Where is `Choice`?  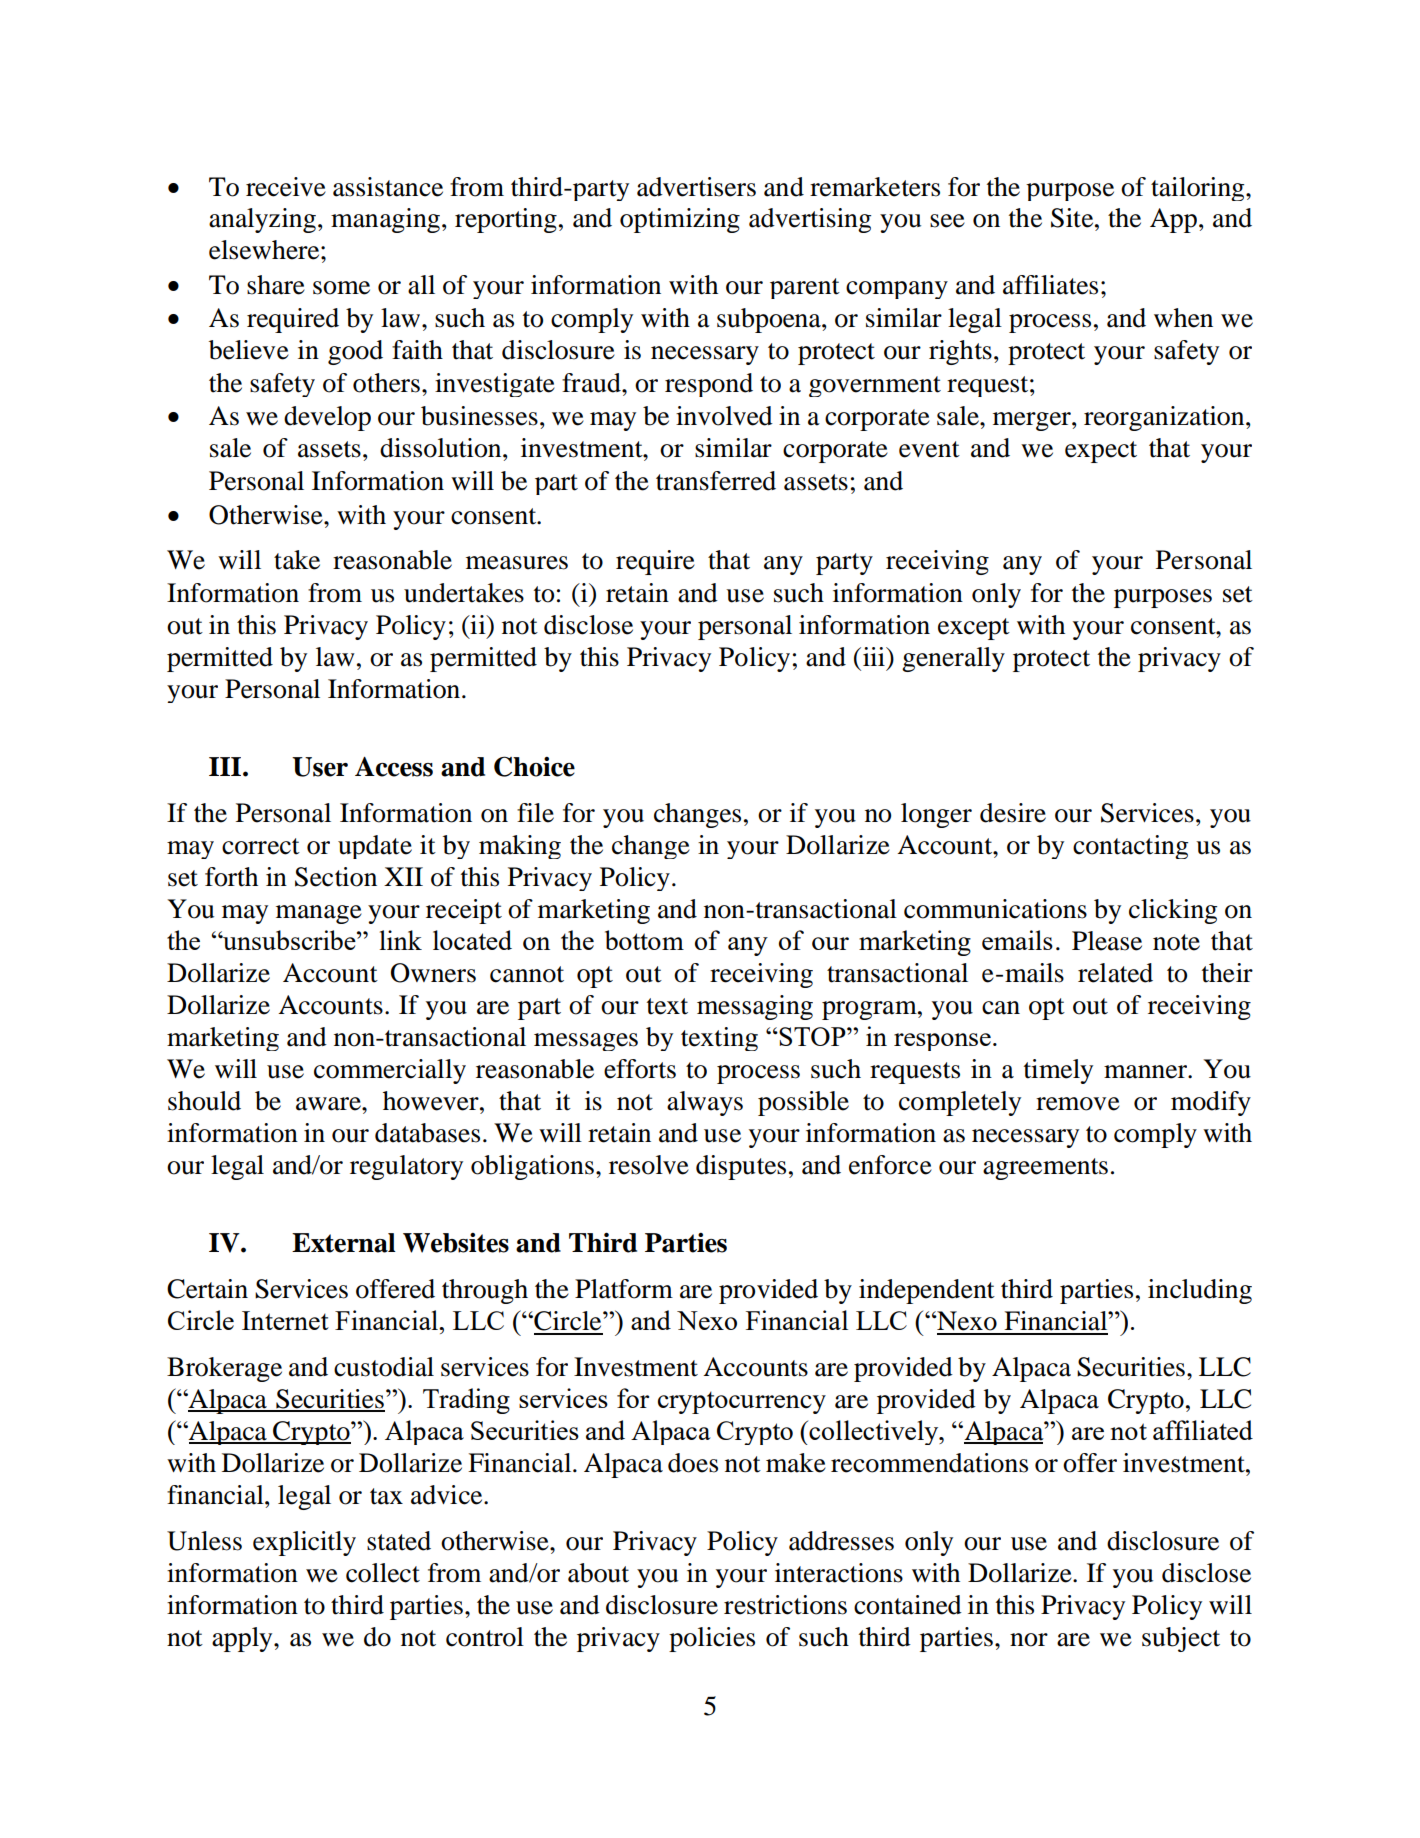
Choice is located at coordinates (534, 766).
